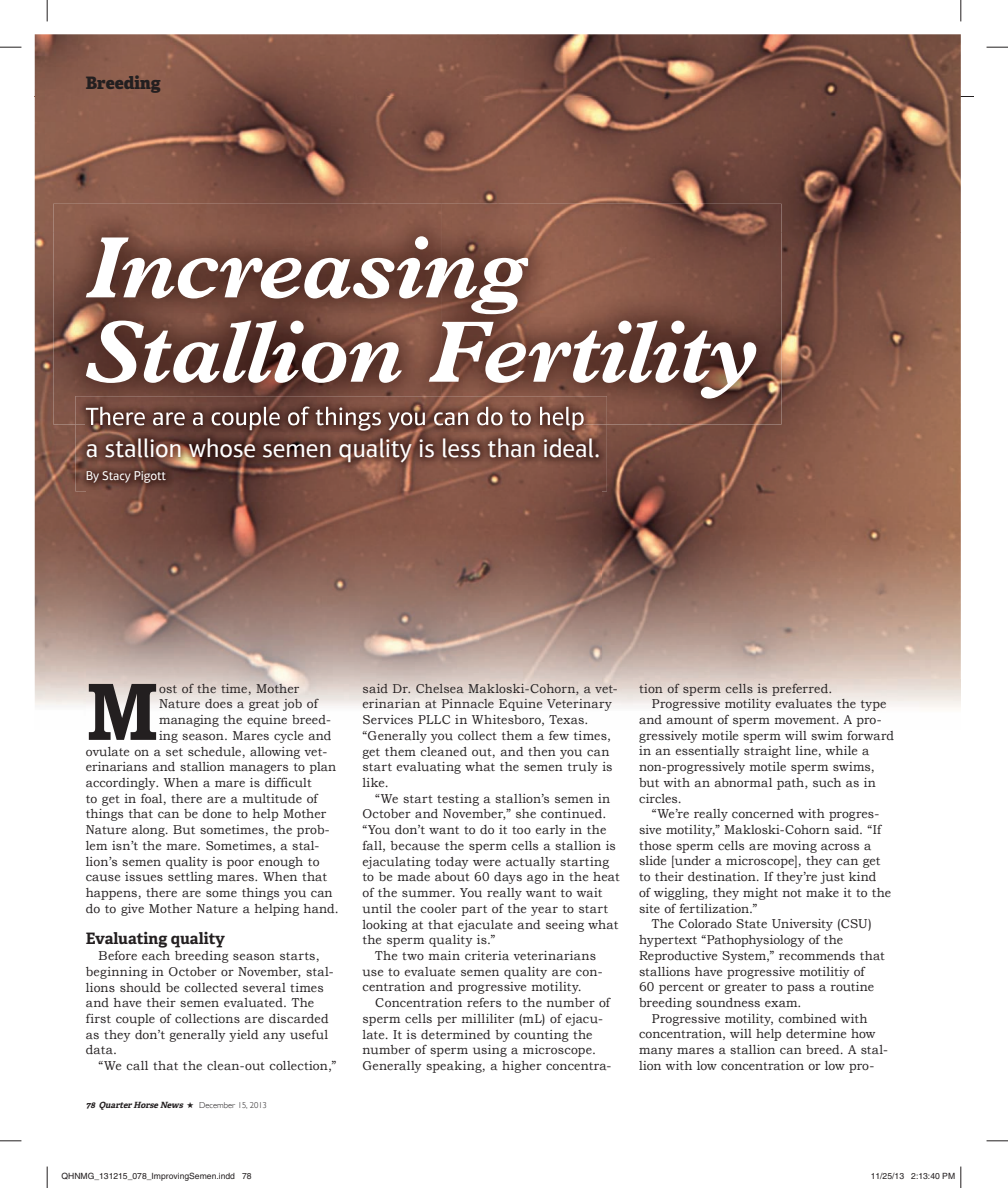 Image resolution: width=1008 pixels, height=1188 pixels. What do you see at coordinates (218, 703) in the document?
I see `does` at bounding box center [218, 703].
